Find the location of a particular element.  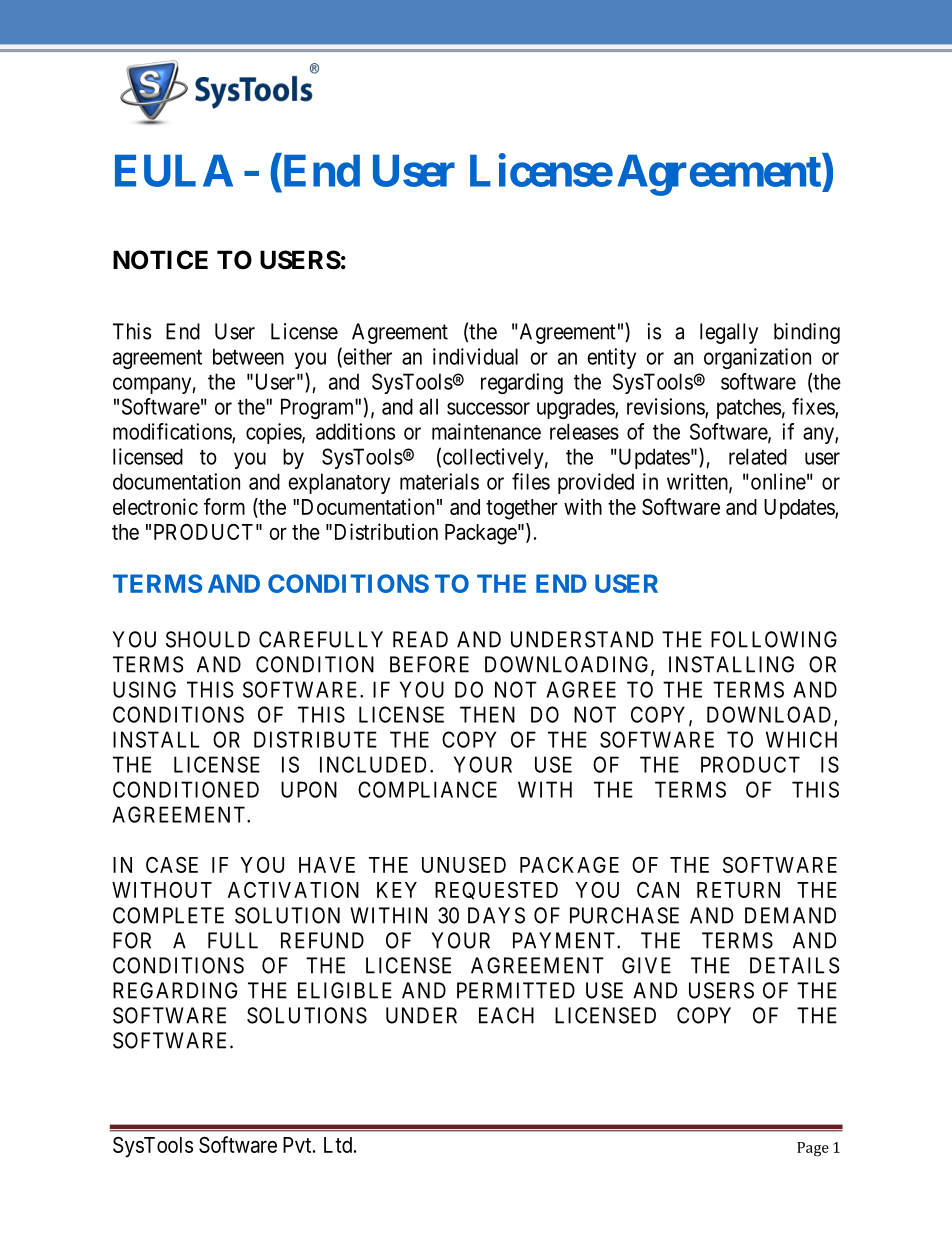

FOLLOWING is located at coordinates (774, 639).
